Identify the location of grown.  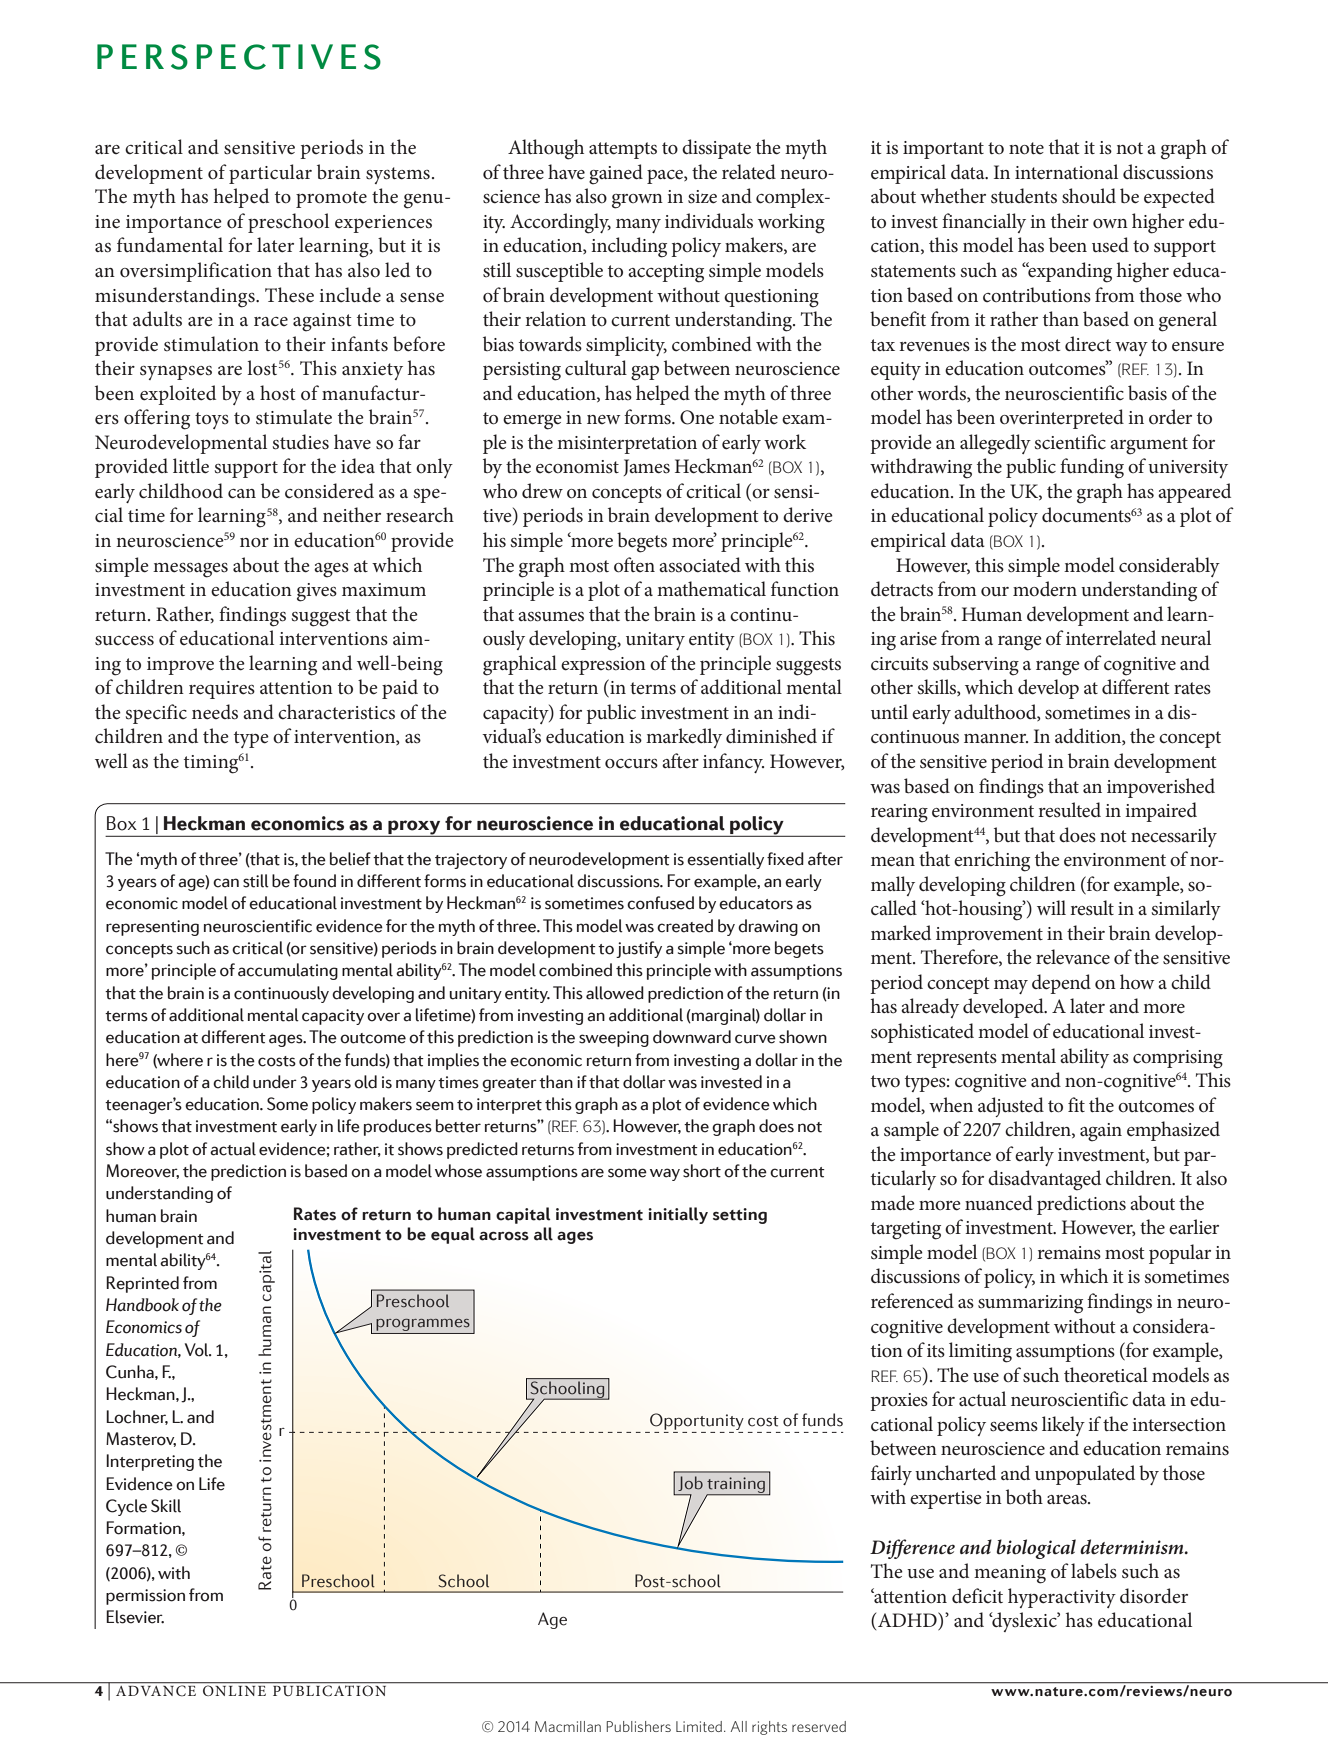
(637, 201).
